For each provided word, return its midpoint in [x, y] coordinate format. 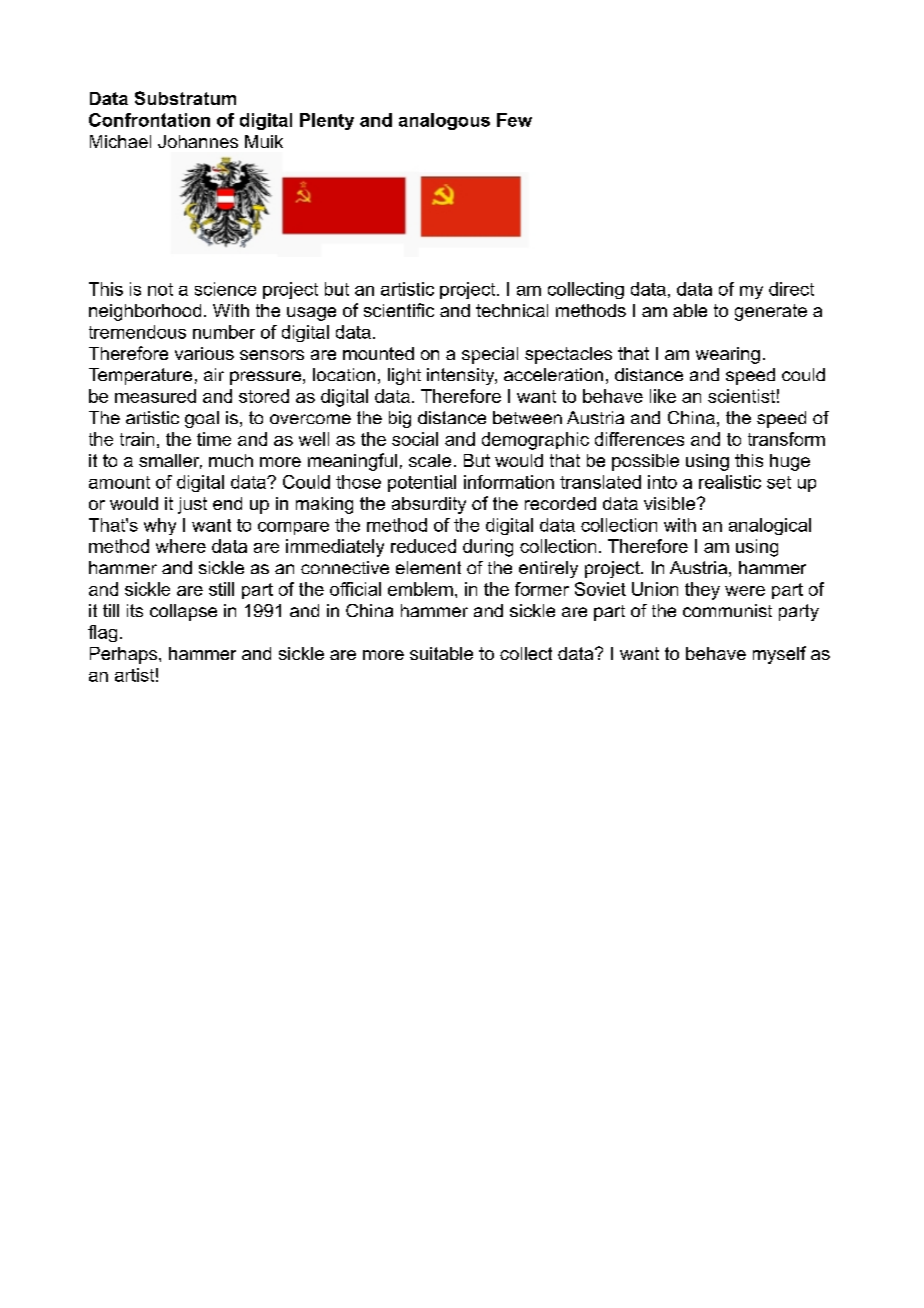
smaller [170, 461]
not [160, 289]
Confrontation [149, 120]
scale [430, 460]
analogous [444, 121]
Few [514, 120]
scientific [399, 310]
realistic [730, 482]
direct [791, 289]
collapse [183, 612]
